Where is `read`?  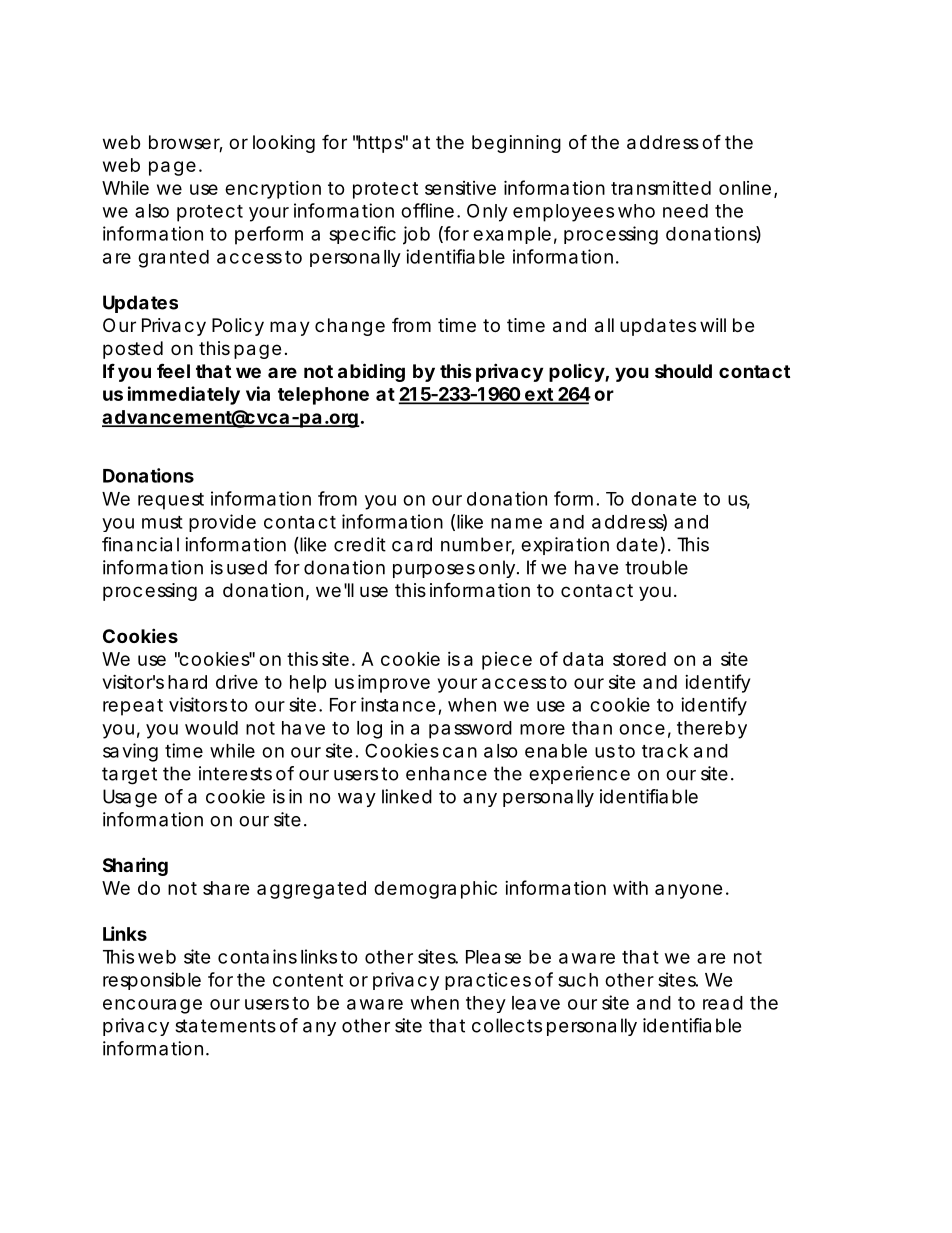 read is located at coordinates (723, 1003).
